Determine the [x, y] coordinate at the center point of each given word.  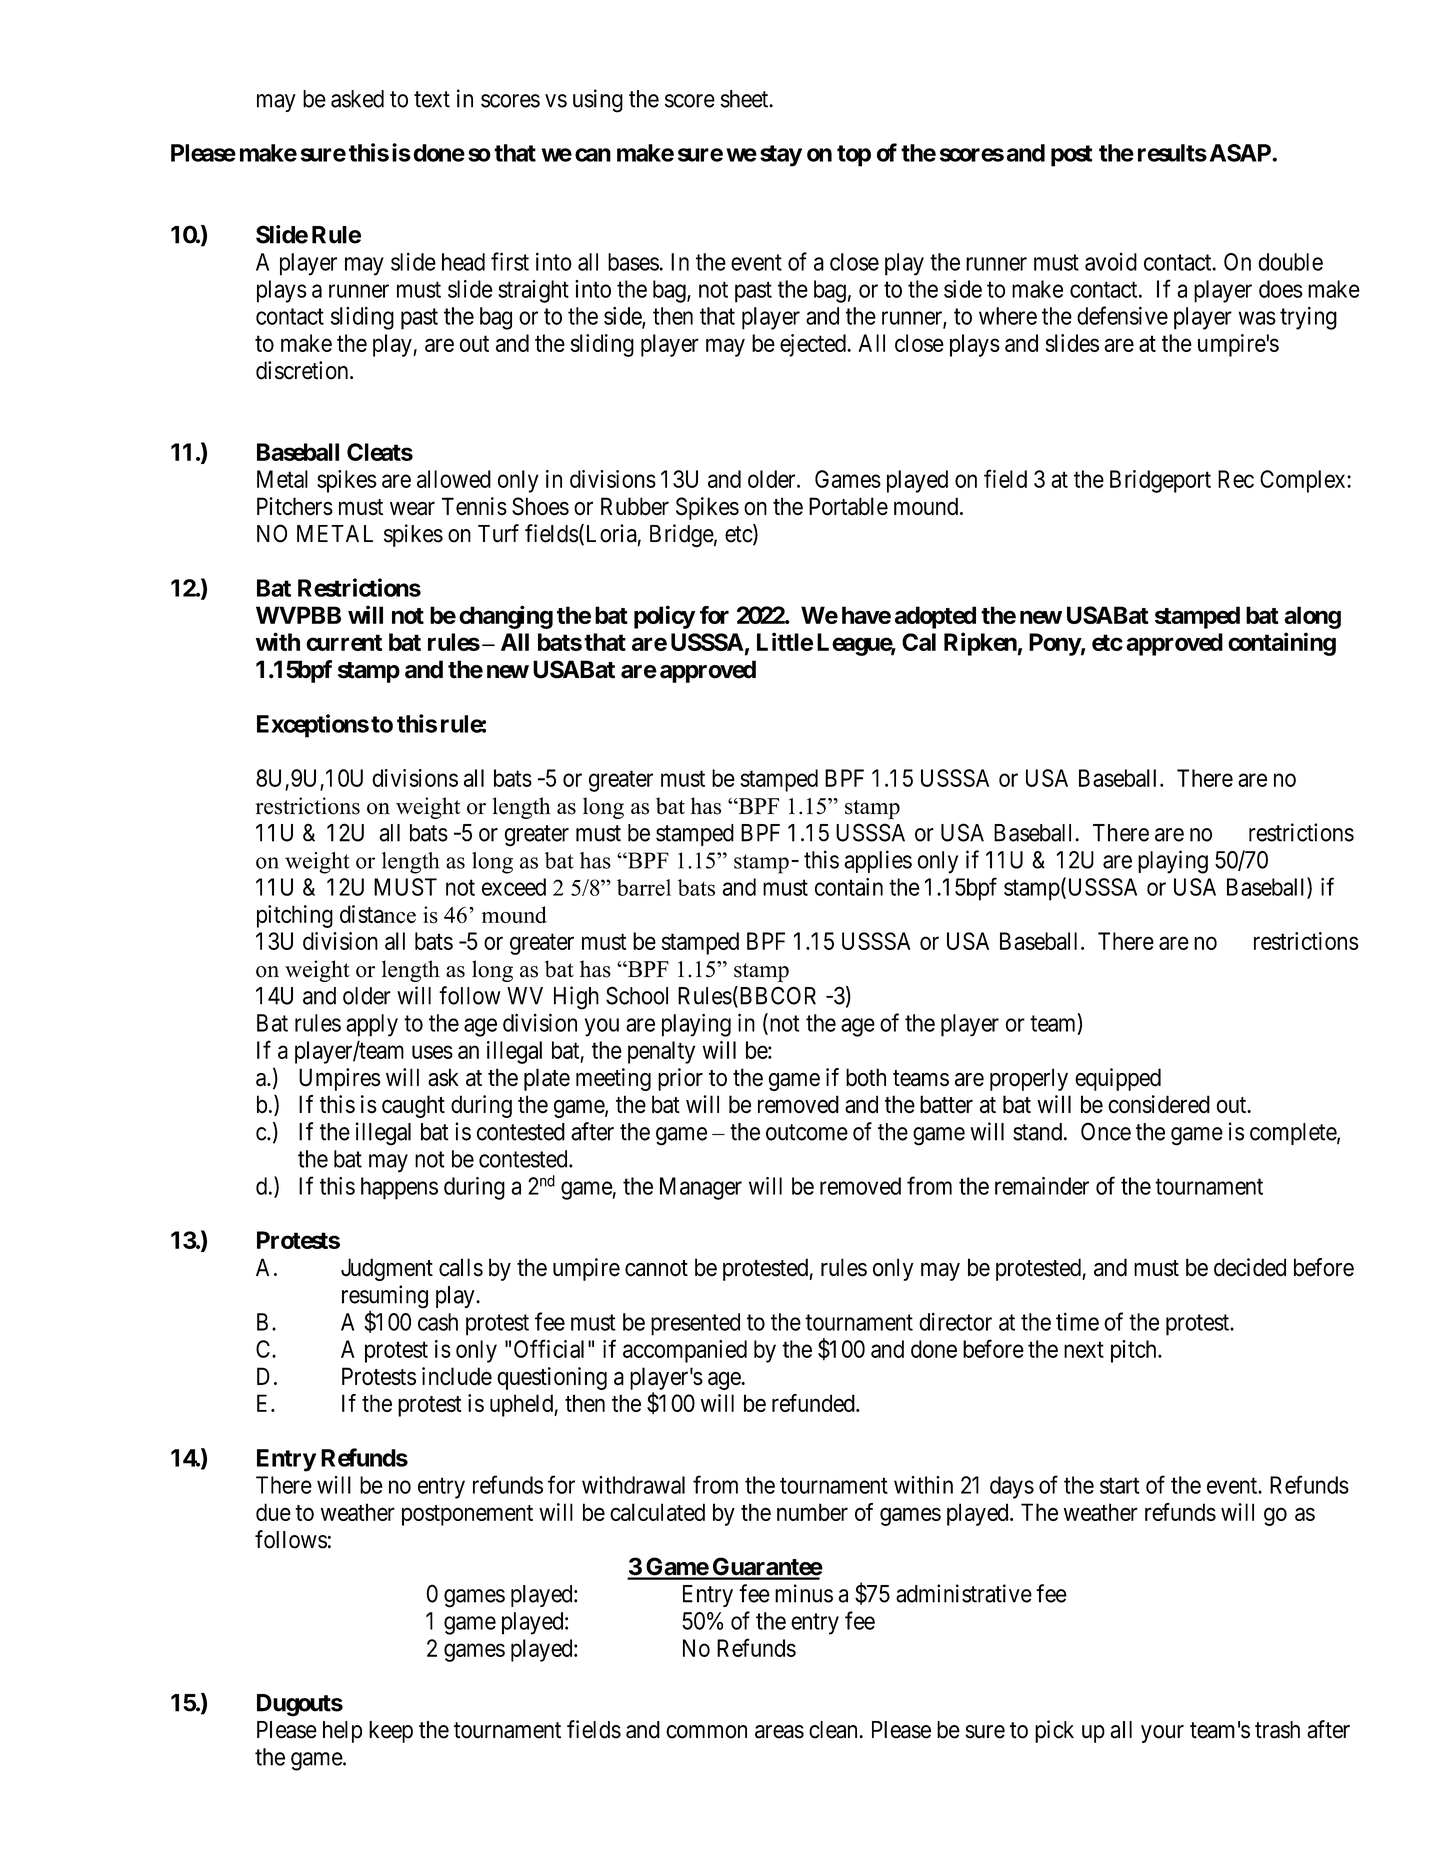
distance [378, 914]
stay [781, 156]
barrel [644, 887]
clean [834, 1730]
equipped [1118, 1079]
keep [391, 1732]
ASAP [1241, 153]
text [432, 99]
